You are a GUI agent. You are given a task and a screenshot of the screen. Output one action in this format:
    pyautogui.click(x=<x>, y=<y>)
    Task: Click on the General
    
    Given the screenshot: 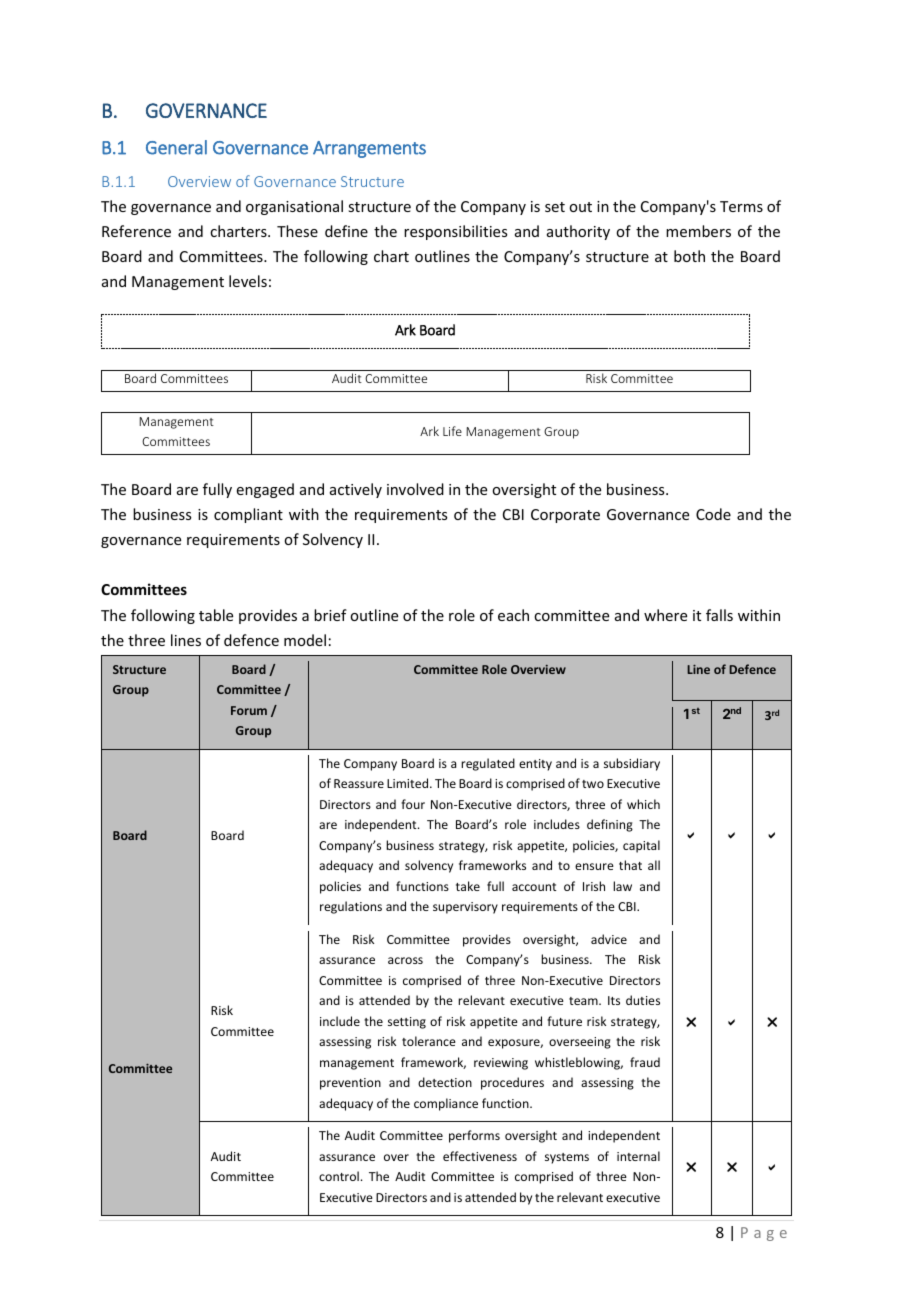 What is the action you would take?
    pyautogui.click(x=176, y=147)
